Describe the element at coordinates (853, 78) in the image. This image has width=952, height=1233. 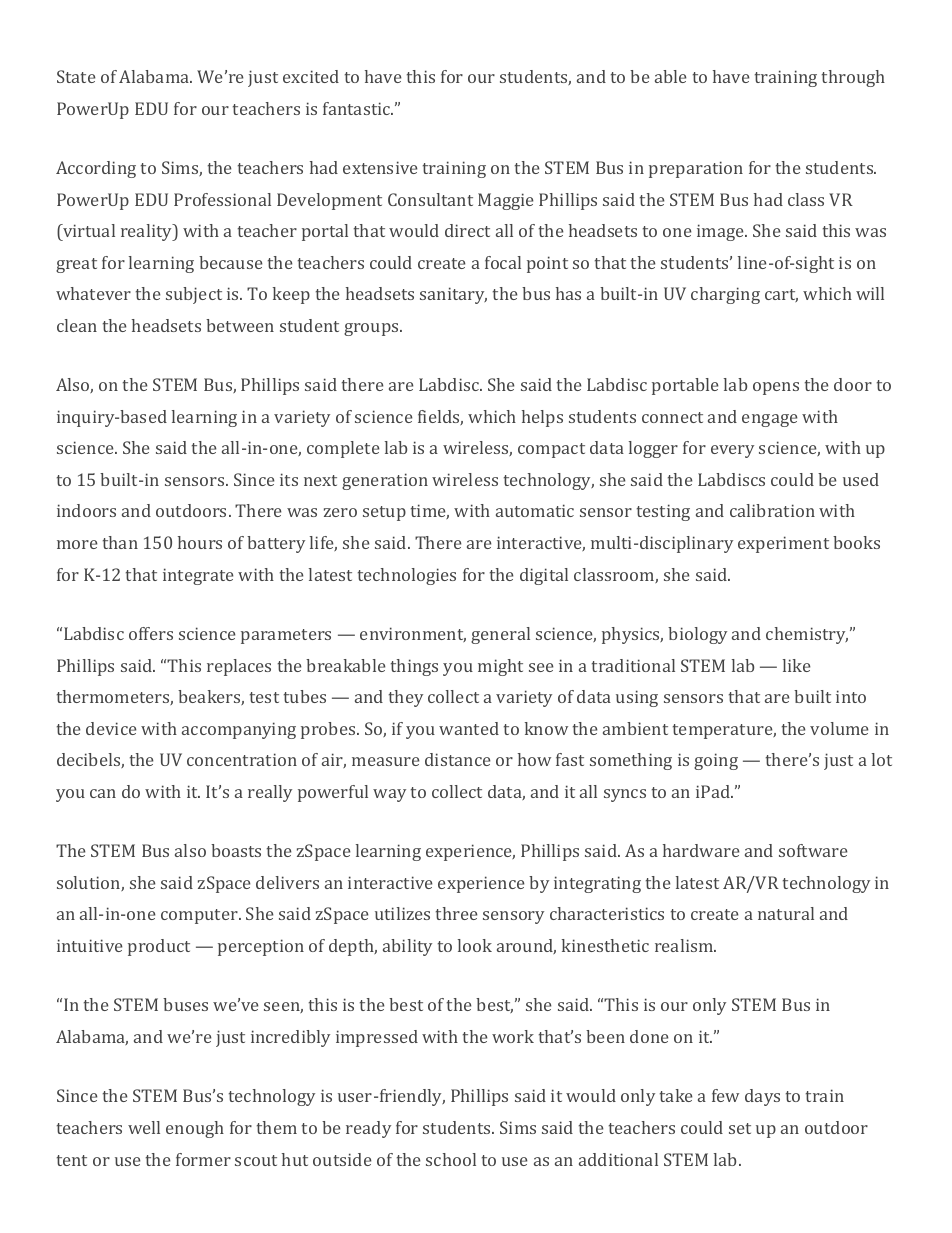
I see `through` at that location.
